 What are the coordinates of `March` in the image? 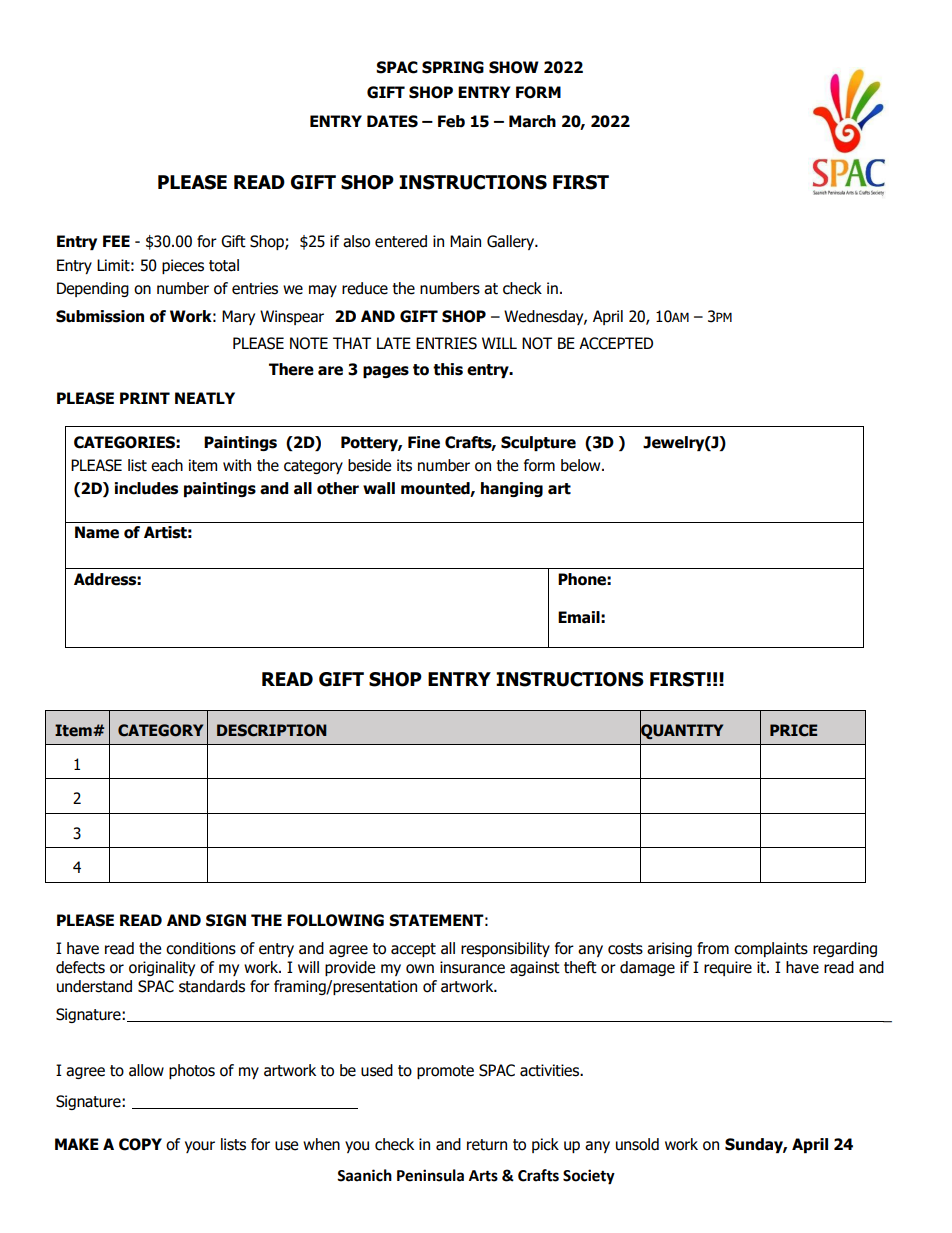 It's located at (532, 121).
